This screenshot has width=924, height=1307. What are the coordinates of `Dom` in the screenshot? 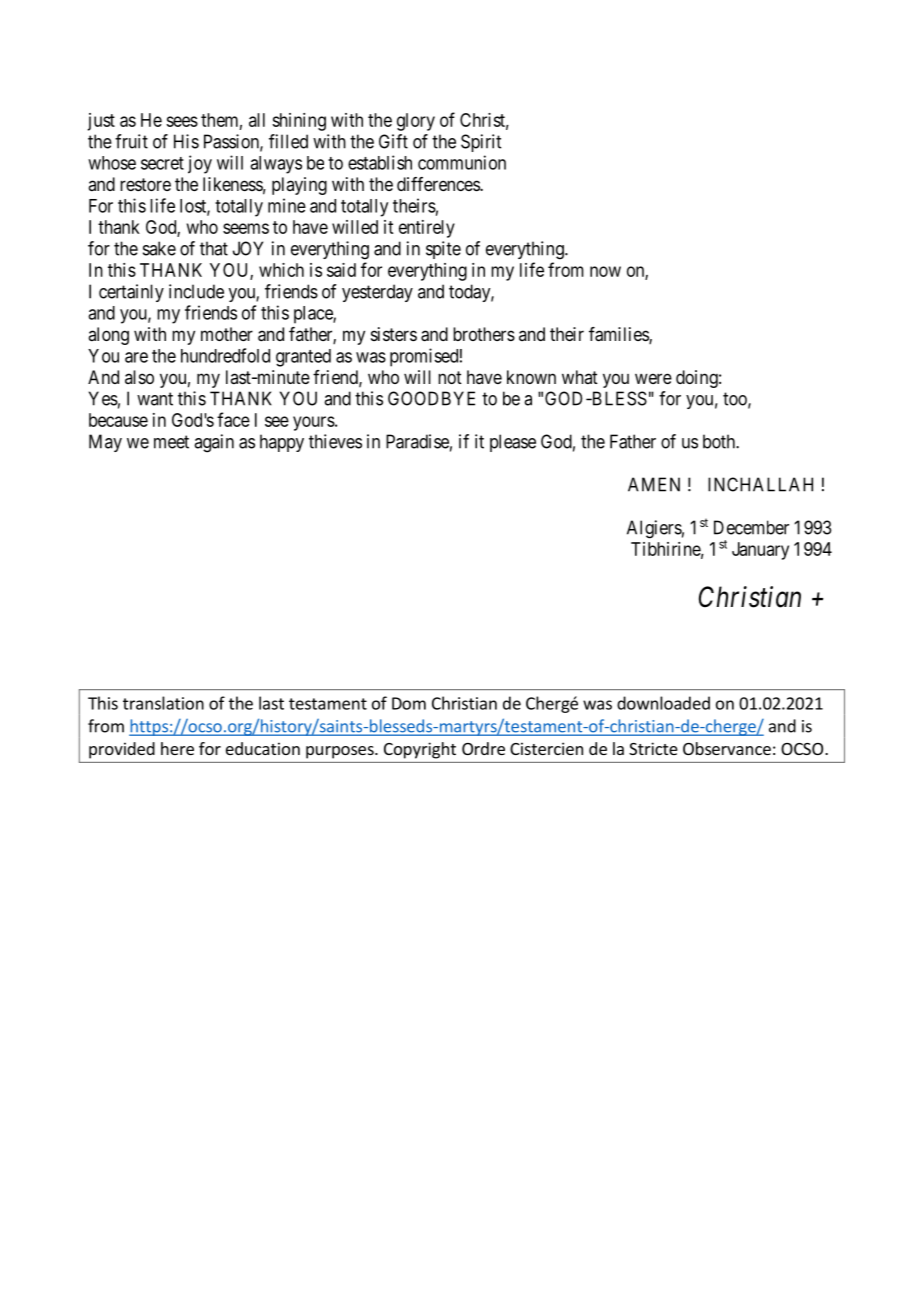 It's located at (409, 703).
